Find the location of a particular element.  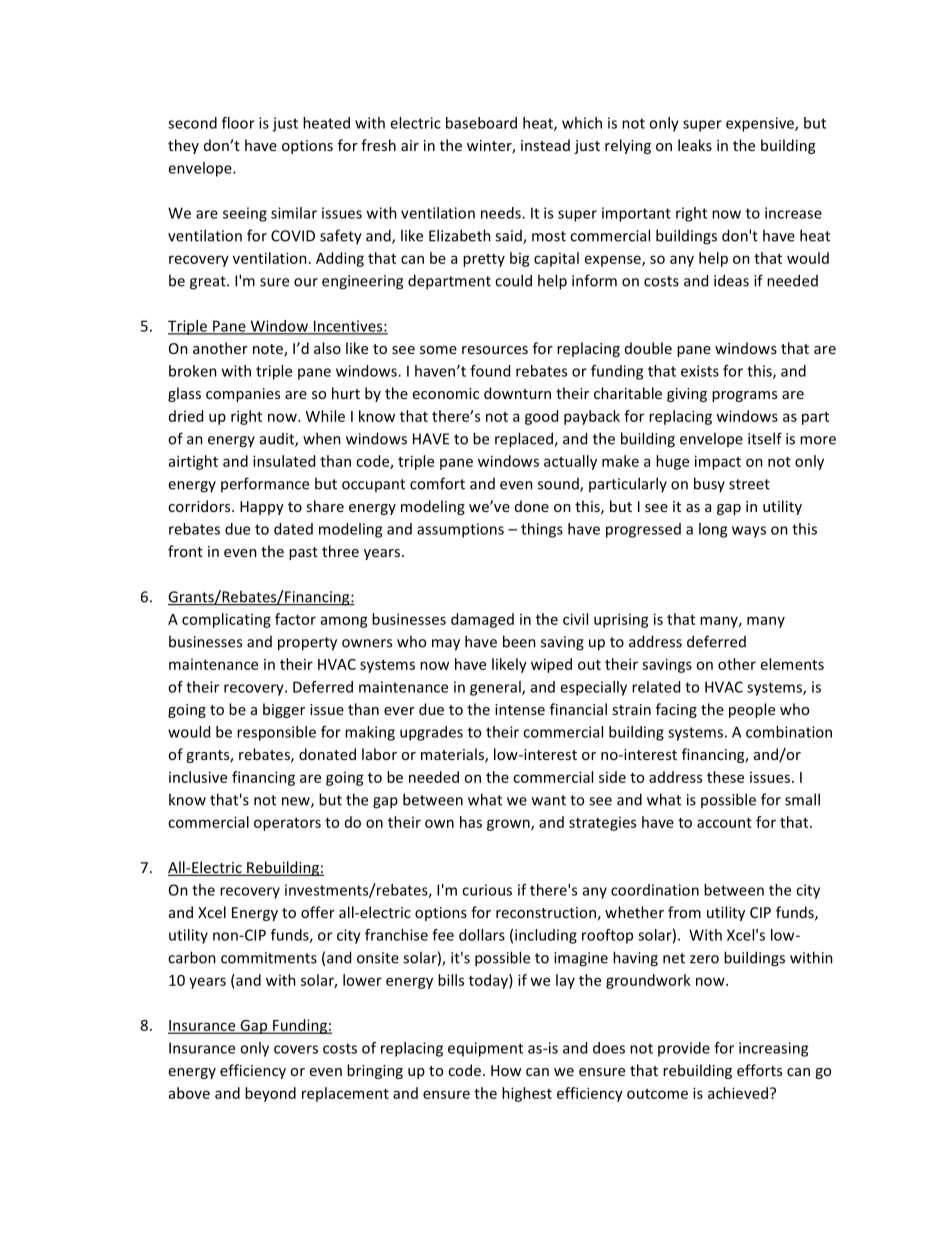

floor is located at coordinates (238, 123).
